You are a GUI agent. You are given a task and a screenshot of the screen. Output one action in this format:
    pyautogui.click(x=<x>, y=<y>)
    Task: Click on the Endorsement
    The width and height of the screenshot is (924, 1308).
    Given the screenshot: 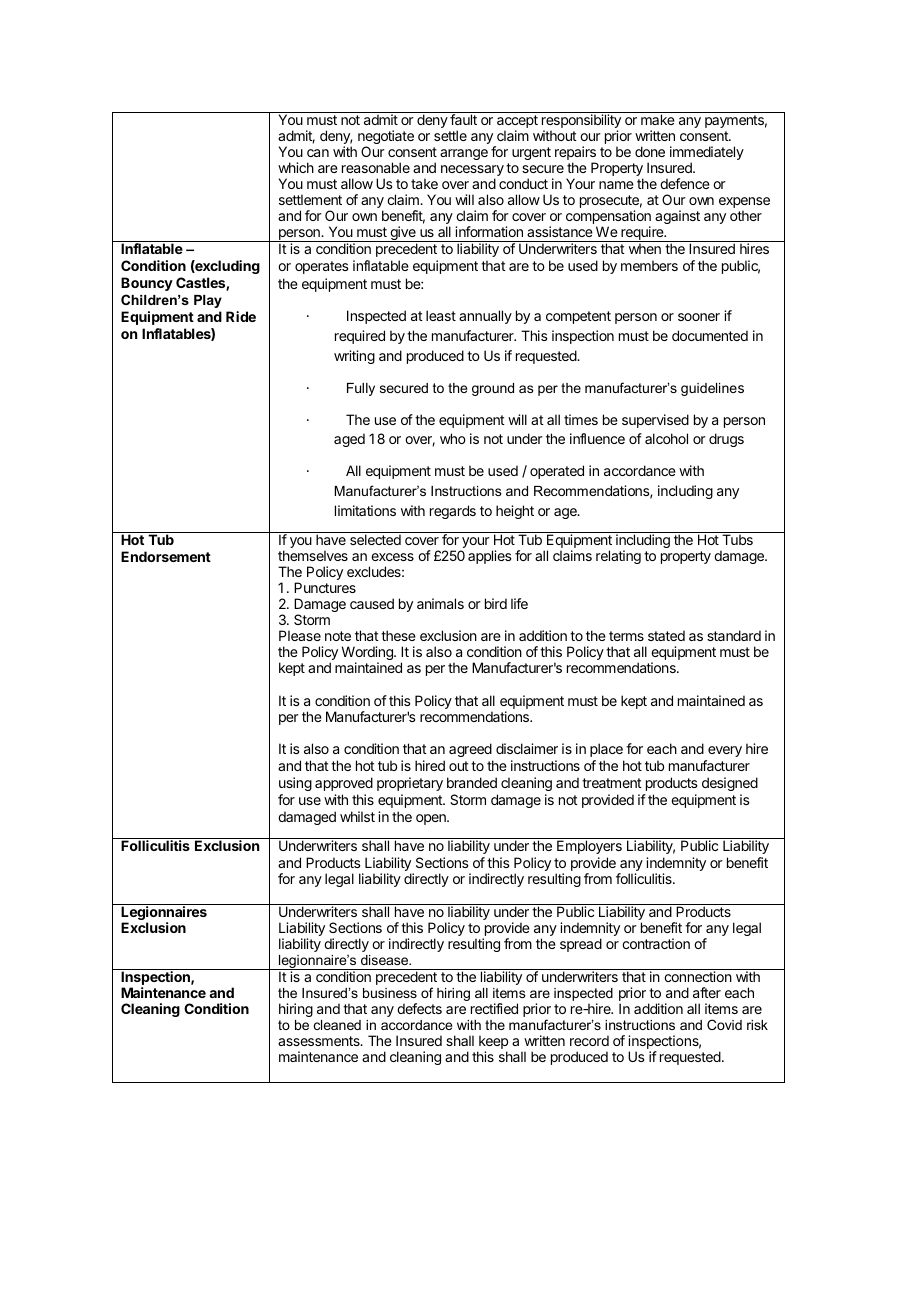 What is the action you would take?
    pyautogui.click(x=166, y=556)
